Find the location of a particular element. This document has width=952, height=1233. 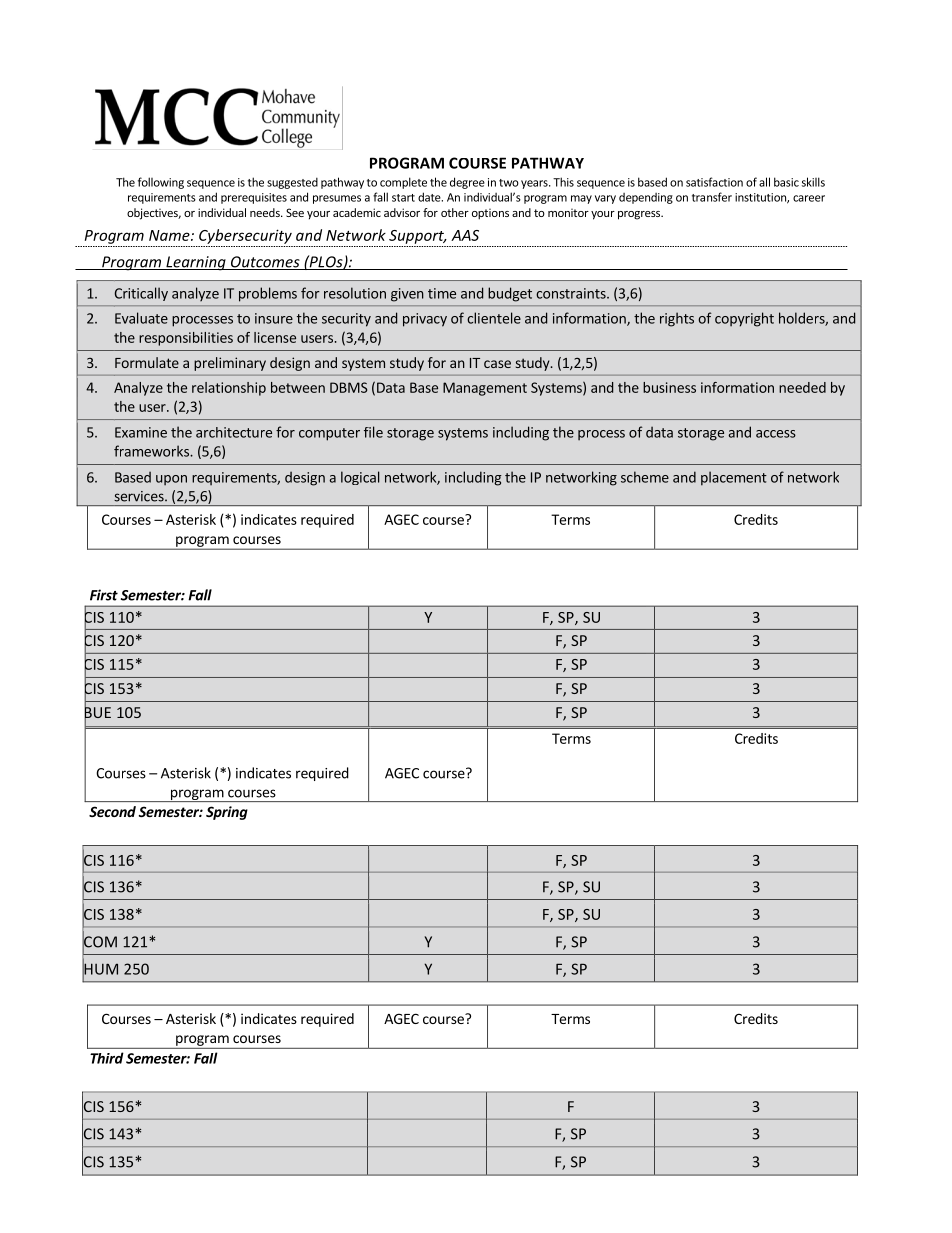

transfer is located at coordinates (712, 197).
